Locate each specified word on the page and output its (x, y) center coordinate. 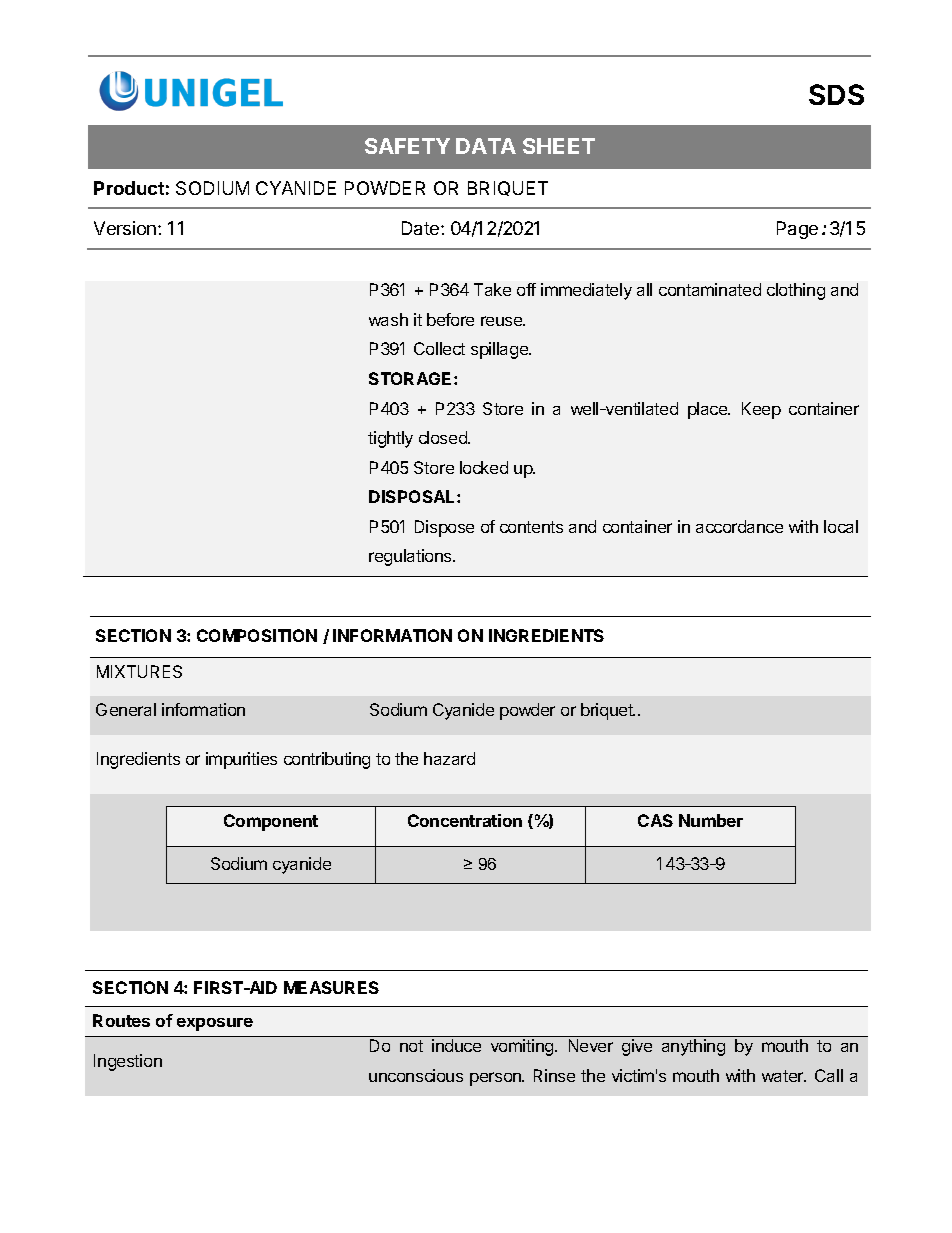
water (784, 1076)
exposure (215, 1024)
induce (456, 1045)
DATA (486, 146)
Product (129, 188)
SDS (836, 94)
